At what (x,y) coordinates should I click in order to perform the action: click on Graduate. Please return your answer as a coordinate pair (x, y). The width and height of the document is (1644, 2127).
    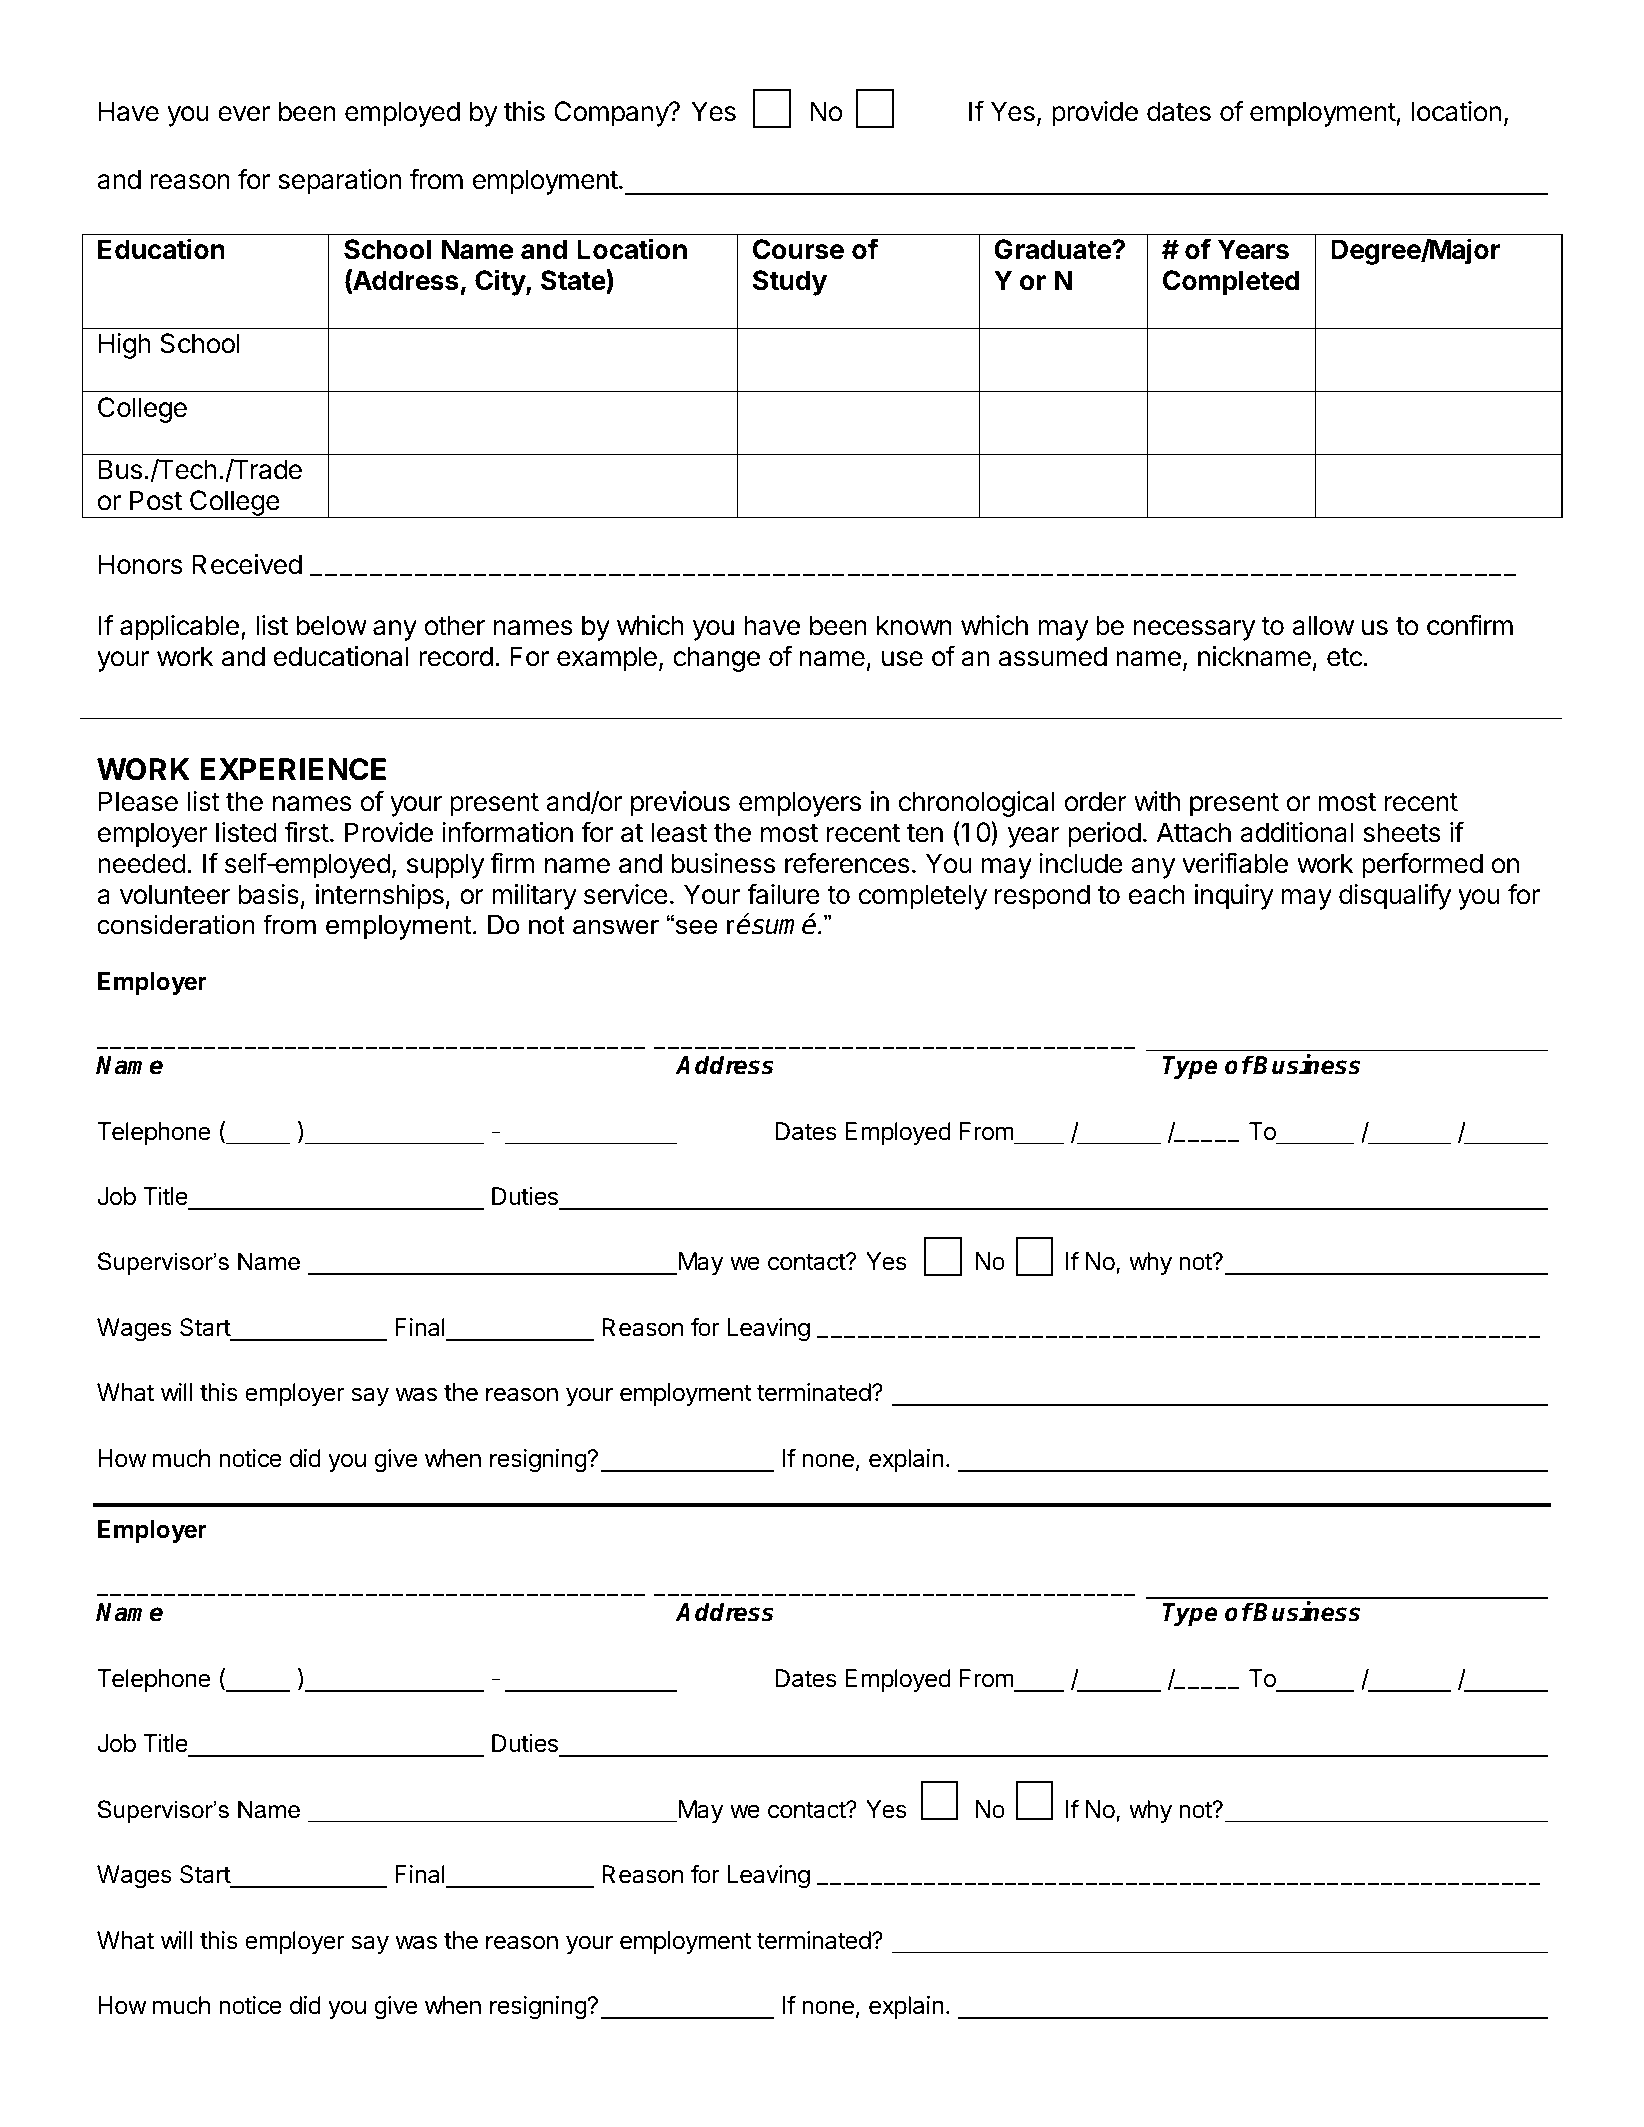
    Looking at the image, I should click on (1053, 249).
